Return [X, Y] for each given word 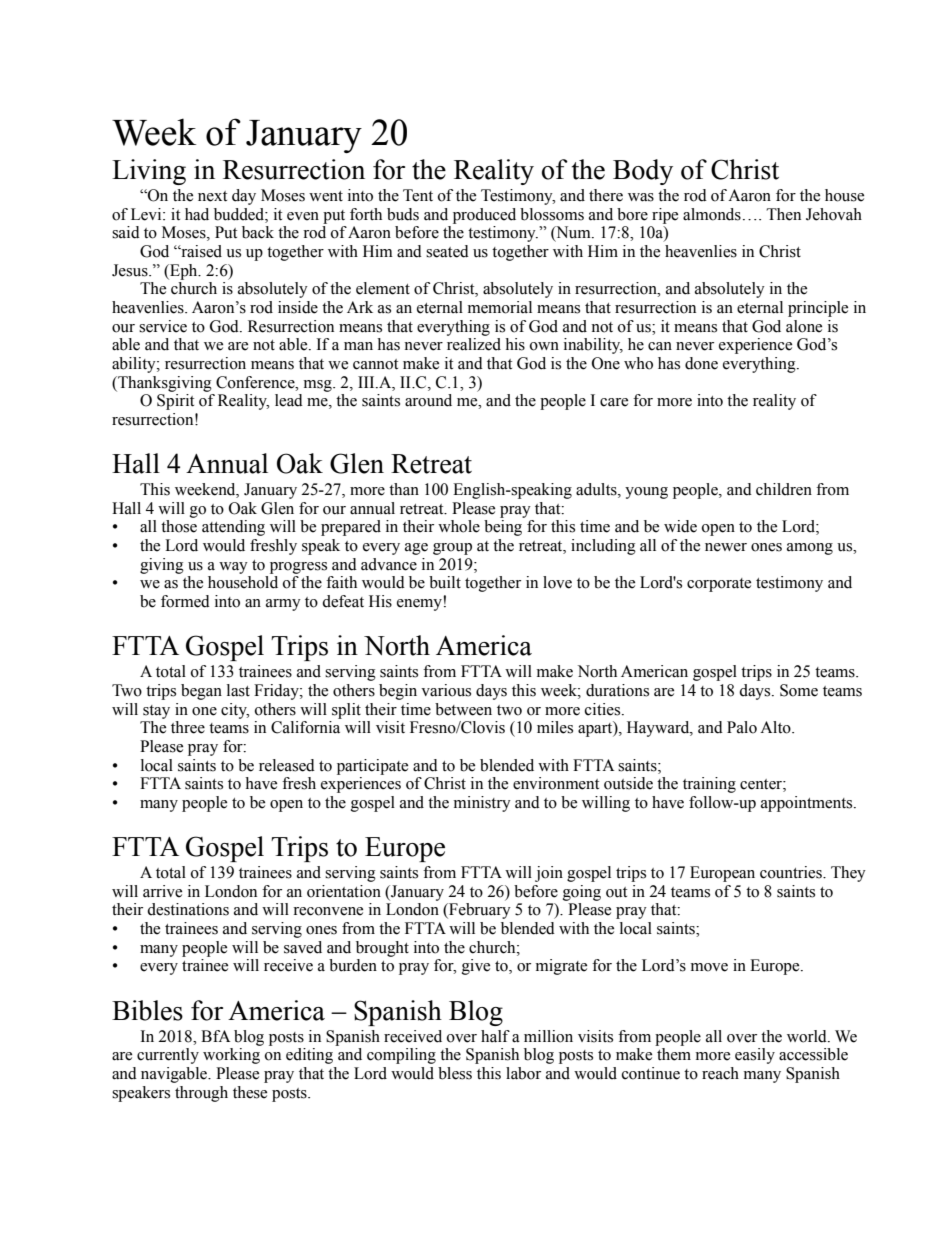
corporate [719, 585]
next [212, 196]
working [231, 1056]
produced [484, 216]
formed [185, 601]
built [445, 582]
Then [784, 214]
